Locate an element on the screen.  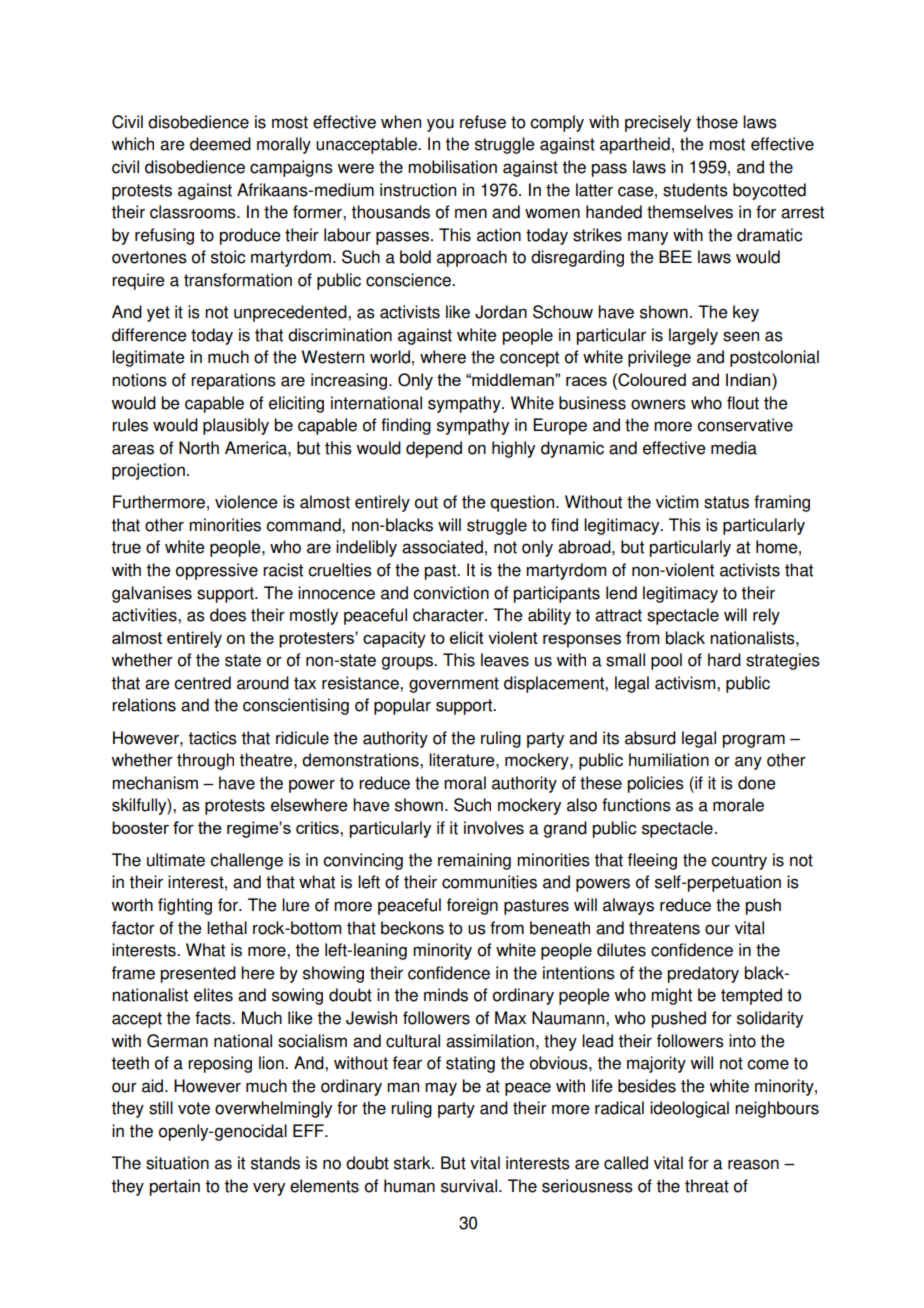
those is located at coordinates (717, 122).
